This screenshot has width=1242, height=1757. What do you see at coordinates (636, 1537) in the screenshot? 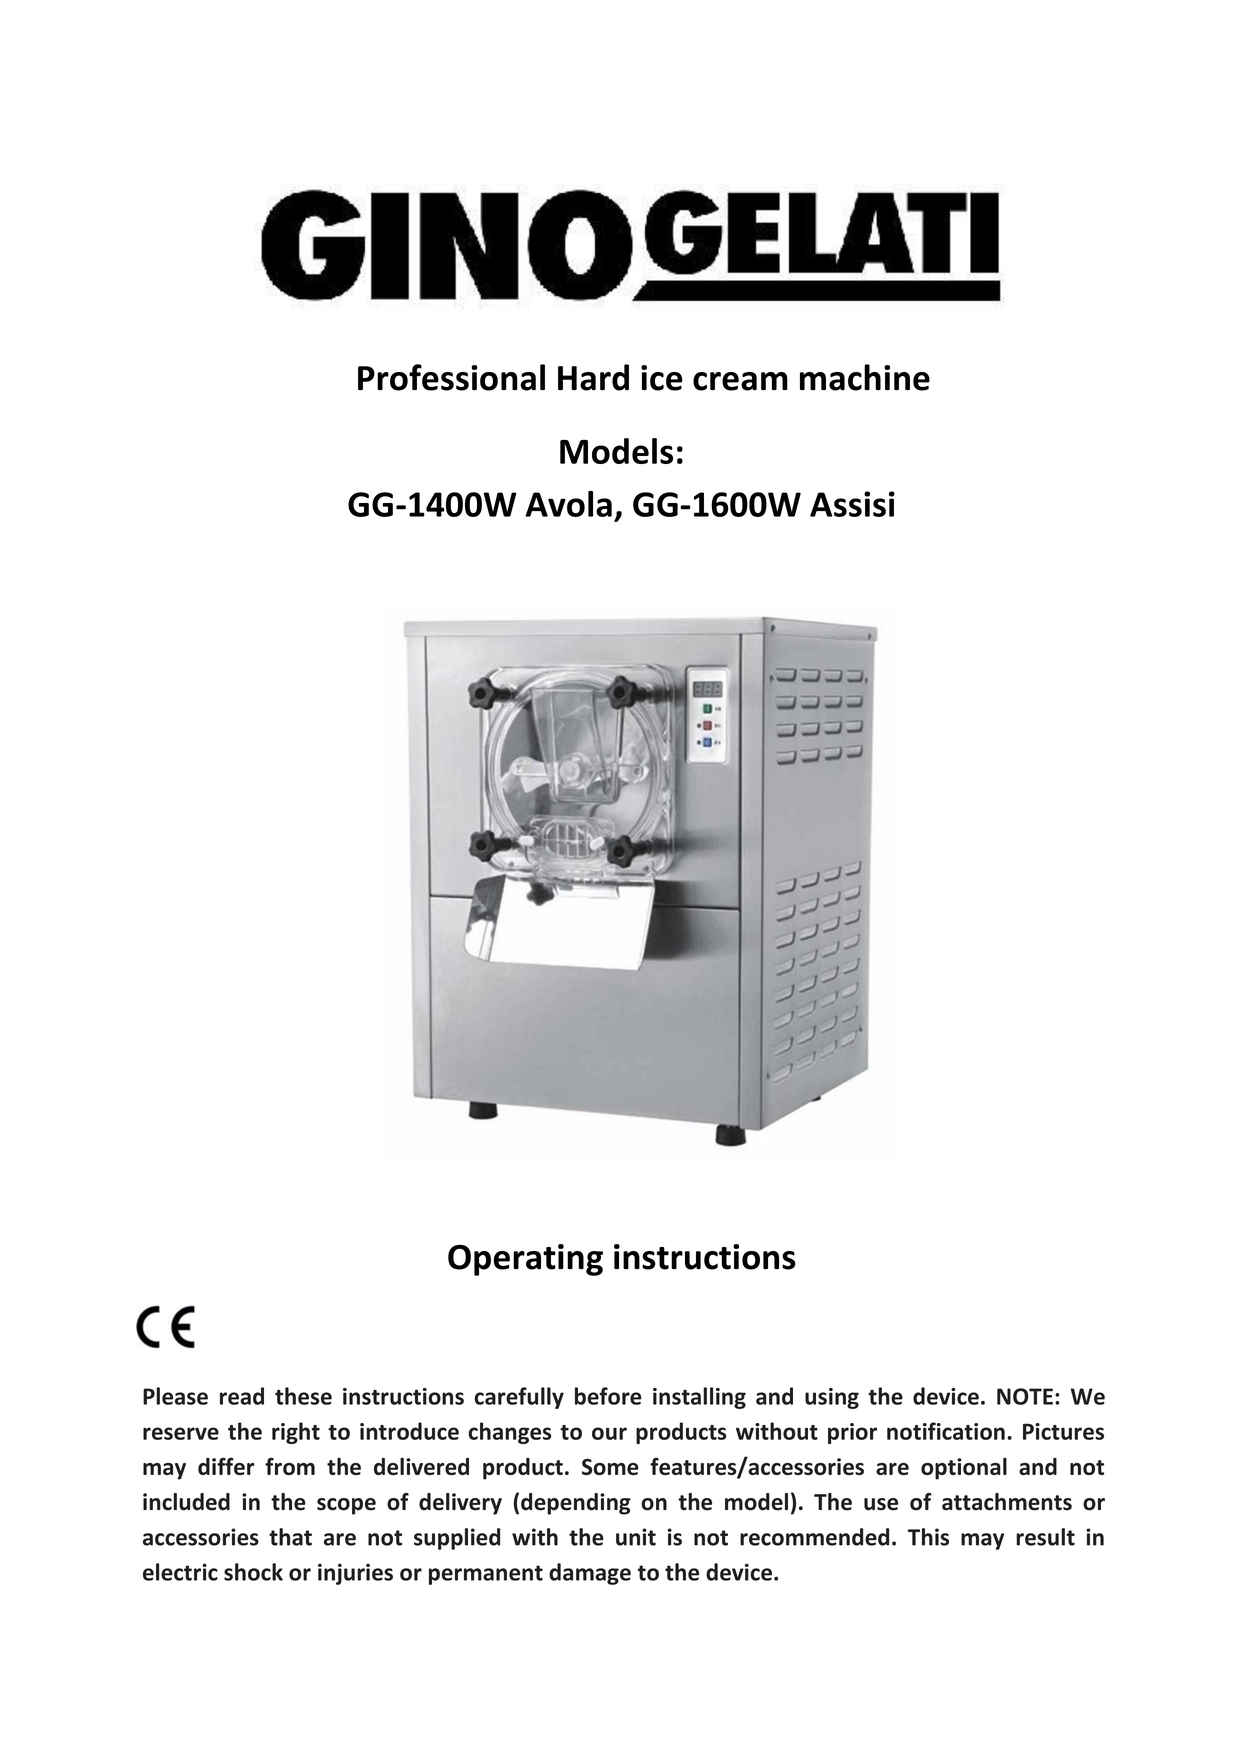
I see `unit` at bounding box center [636, 1537].
